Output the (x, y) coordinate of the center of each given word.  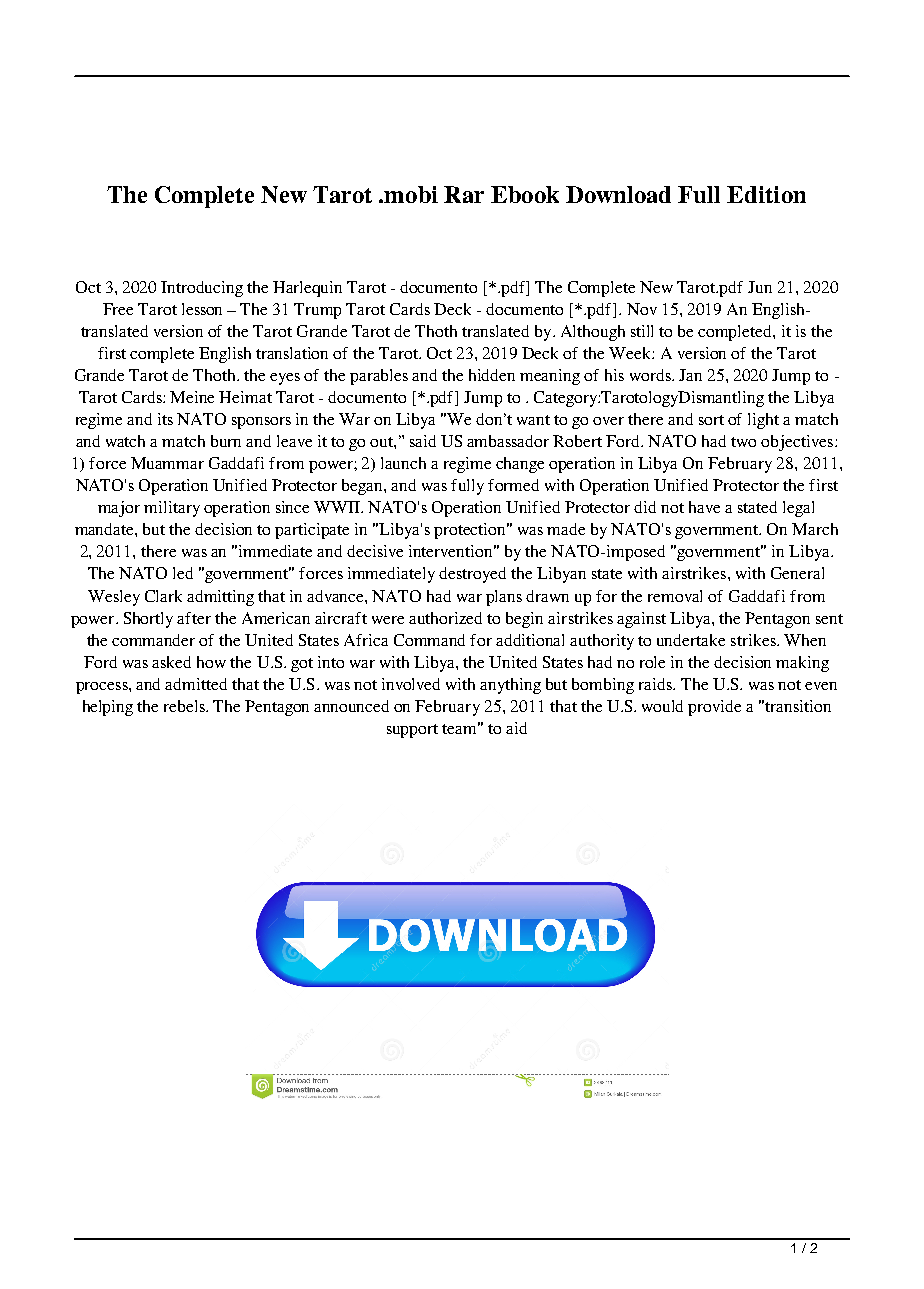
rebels (185, 706)
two (743, 442)
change (520, 465)
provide (714, 708)
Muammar (167, 463)
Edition (766, 194)
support (412, 731)
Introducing (202, 289)
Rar (464, 194)
